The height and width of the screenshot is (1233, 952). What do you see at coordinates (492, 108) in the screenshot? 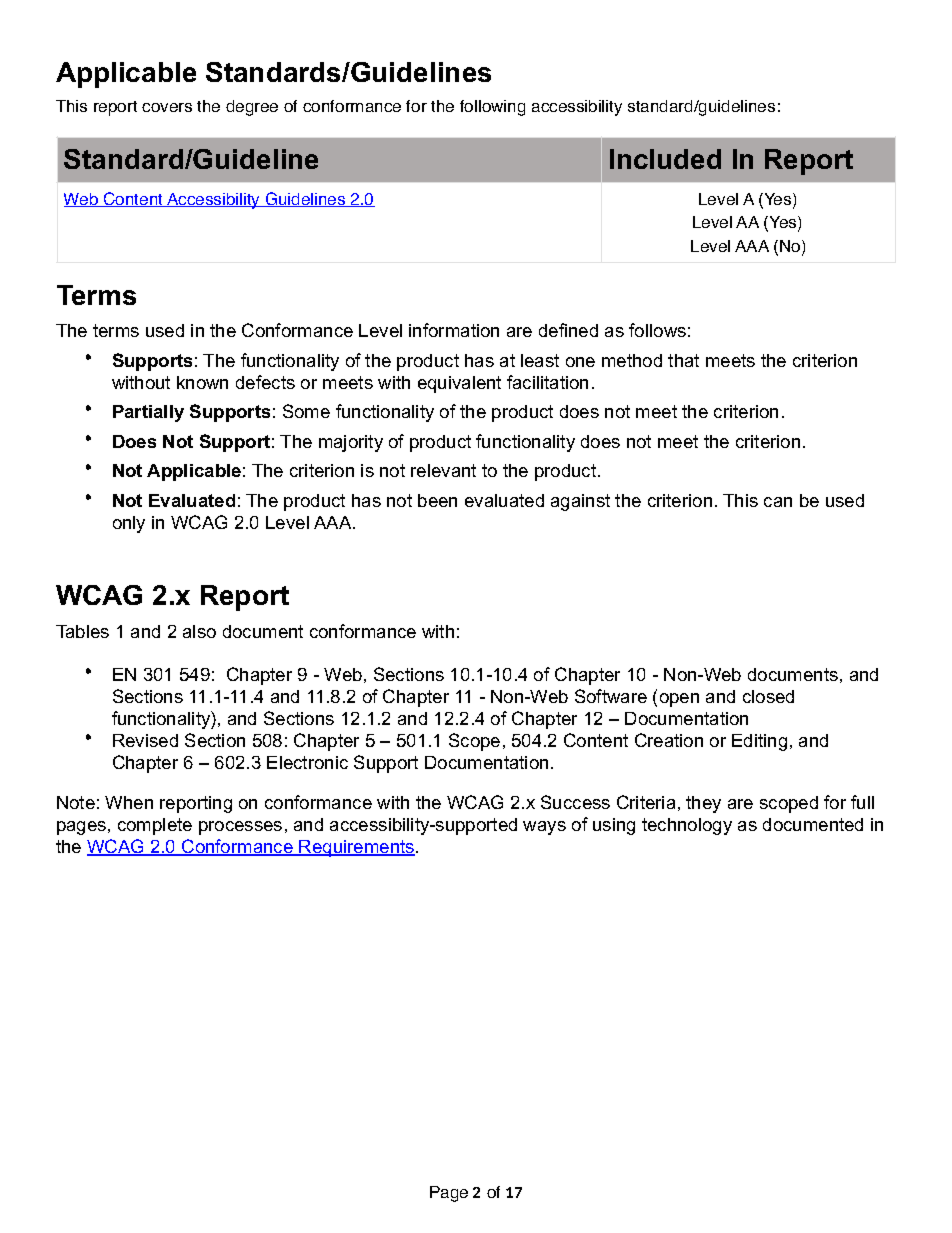
I see `following` at bounding box center [492, 108].
